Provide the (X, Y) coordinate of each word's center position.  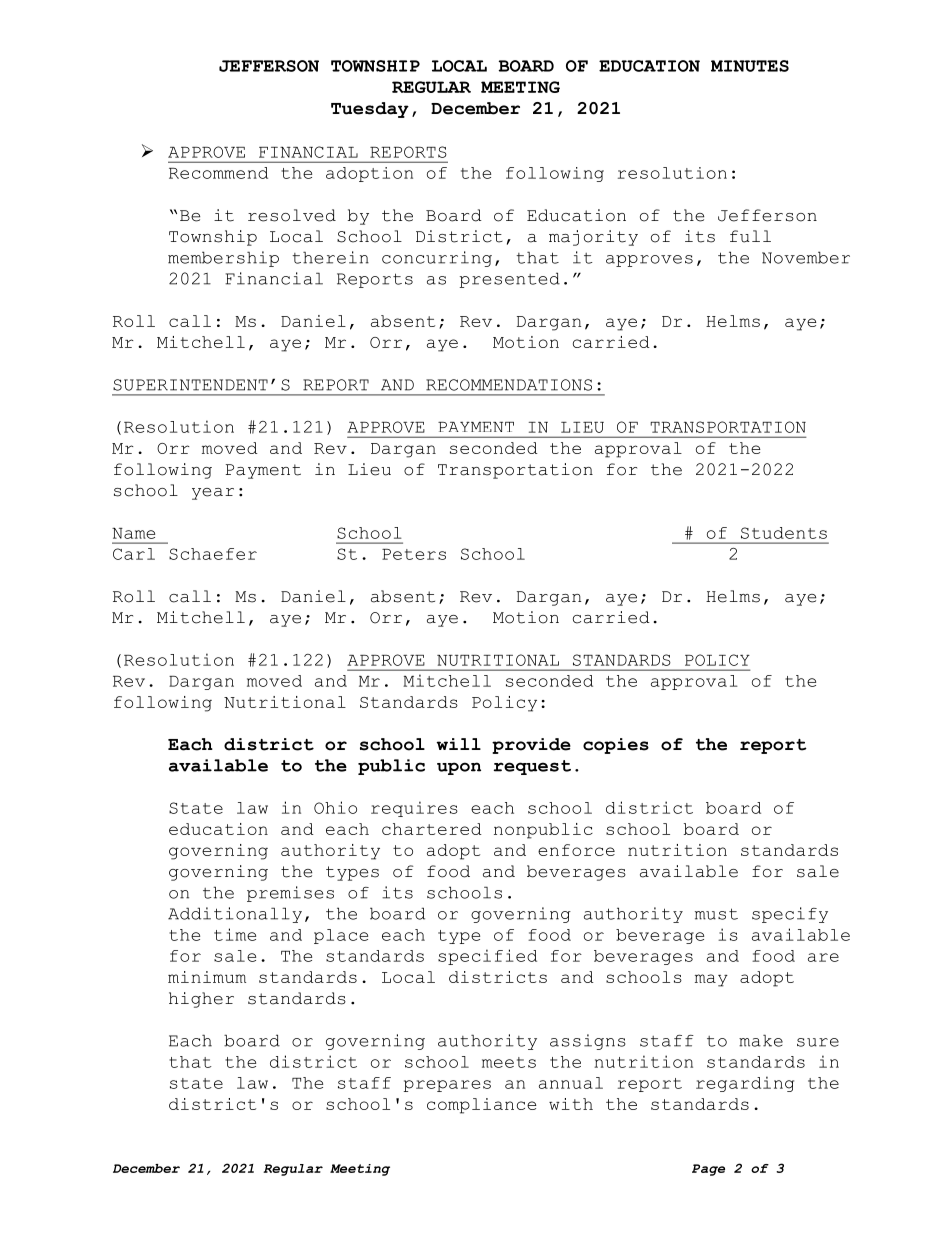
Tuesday (370, 110)
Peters (414, 554)
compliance (482, 1106)
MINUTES (750, 66)
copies (616, 746)
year (213, 494)
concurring (437, 259)
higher (201, 1000)
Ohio (335, 807)
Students (784, 533)
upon (459, 768)
